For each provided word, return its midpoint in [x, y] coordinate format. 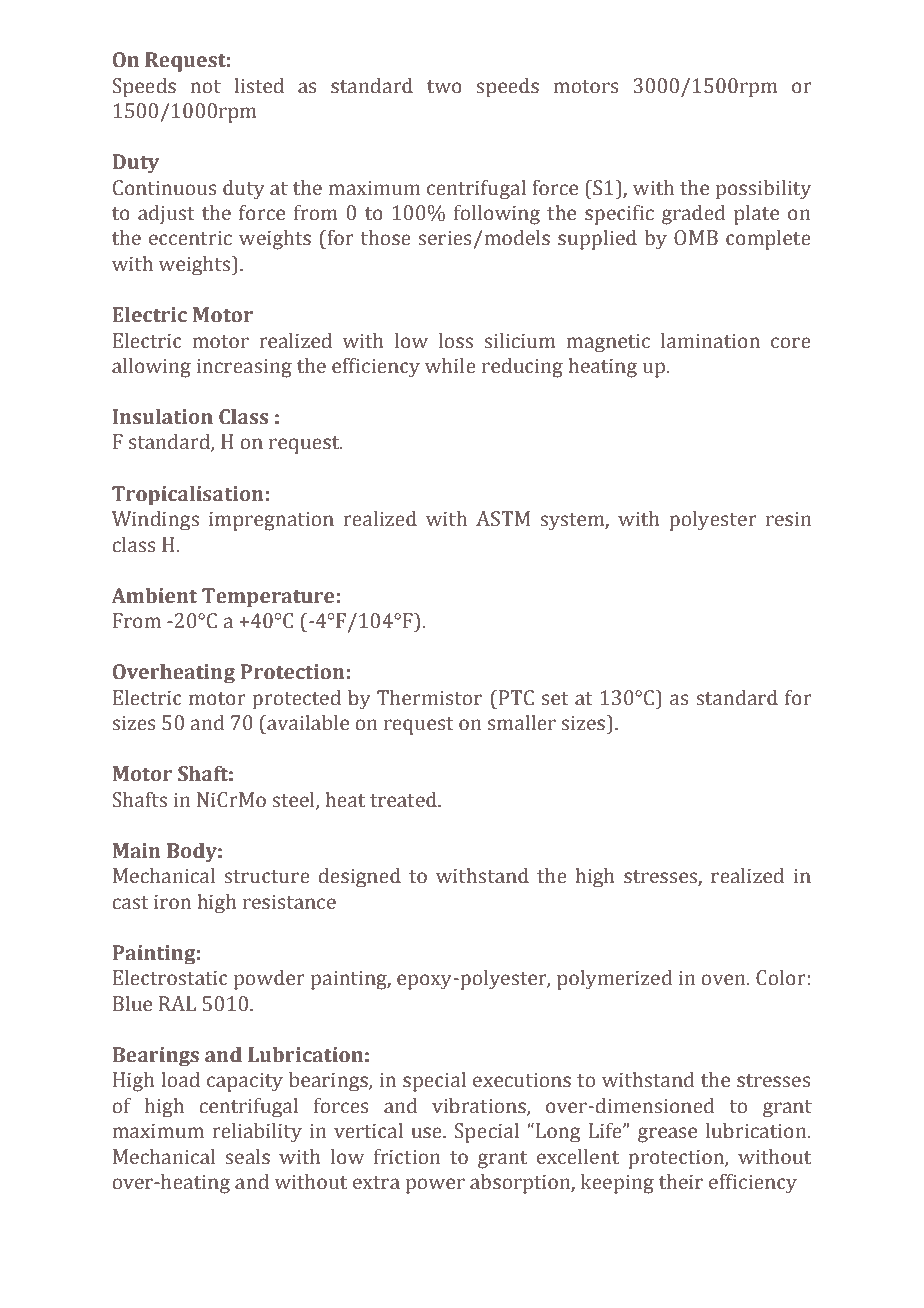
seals [247, 1157]
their [681, 1182]
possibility [763, 189]
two [444, 87]
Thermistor [429, 698]
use [427, 1133]
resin [788, 519]
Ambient [154, 596]
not [206, 87]
